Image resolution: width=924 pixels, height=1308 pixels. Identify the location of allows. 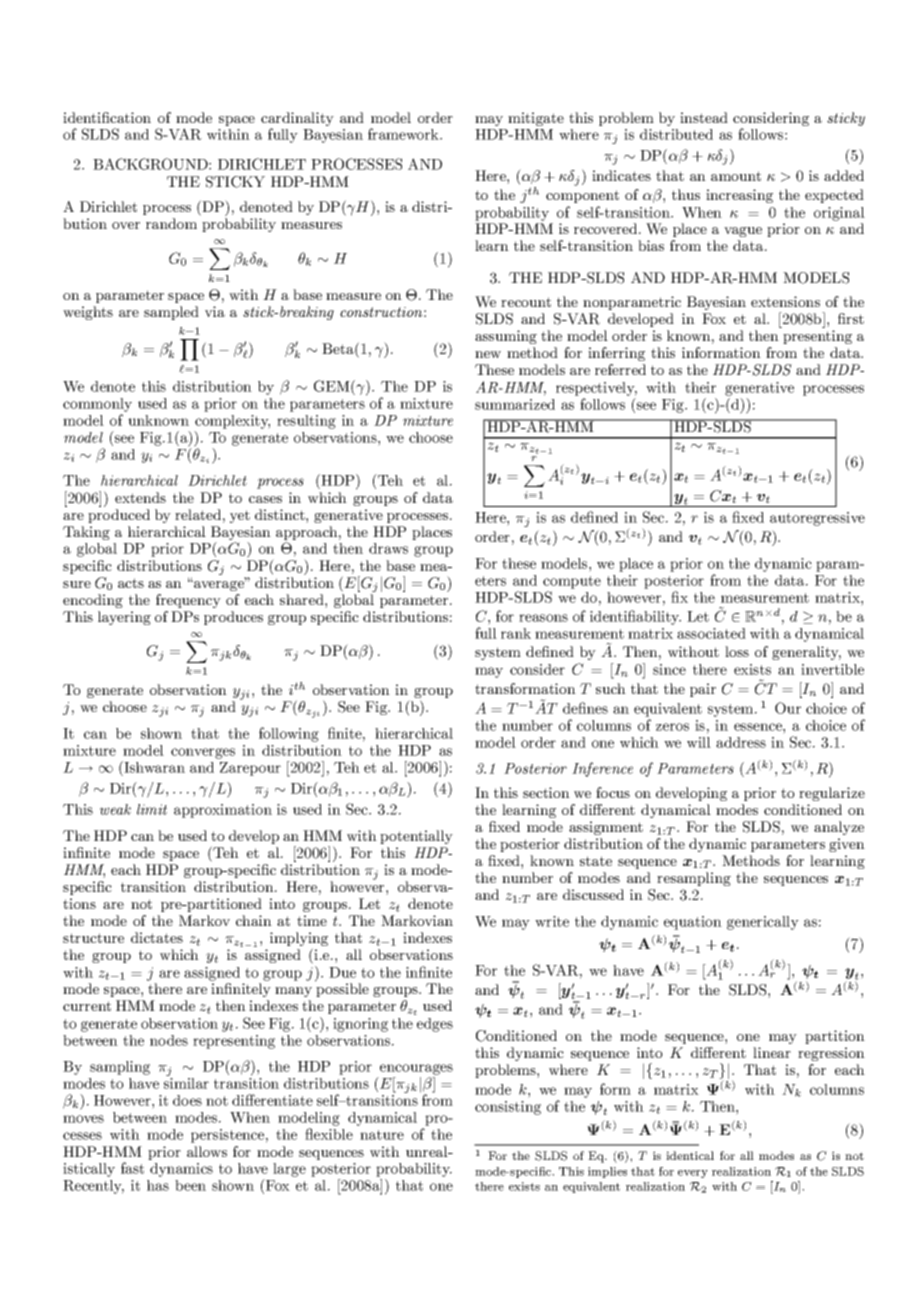
(207, 1151).
